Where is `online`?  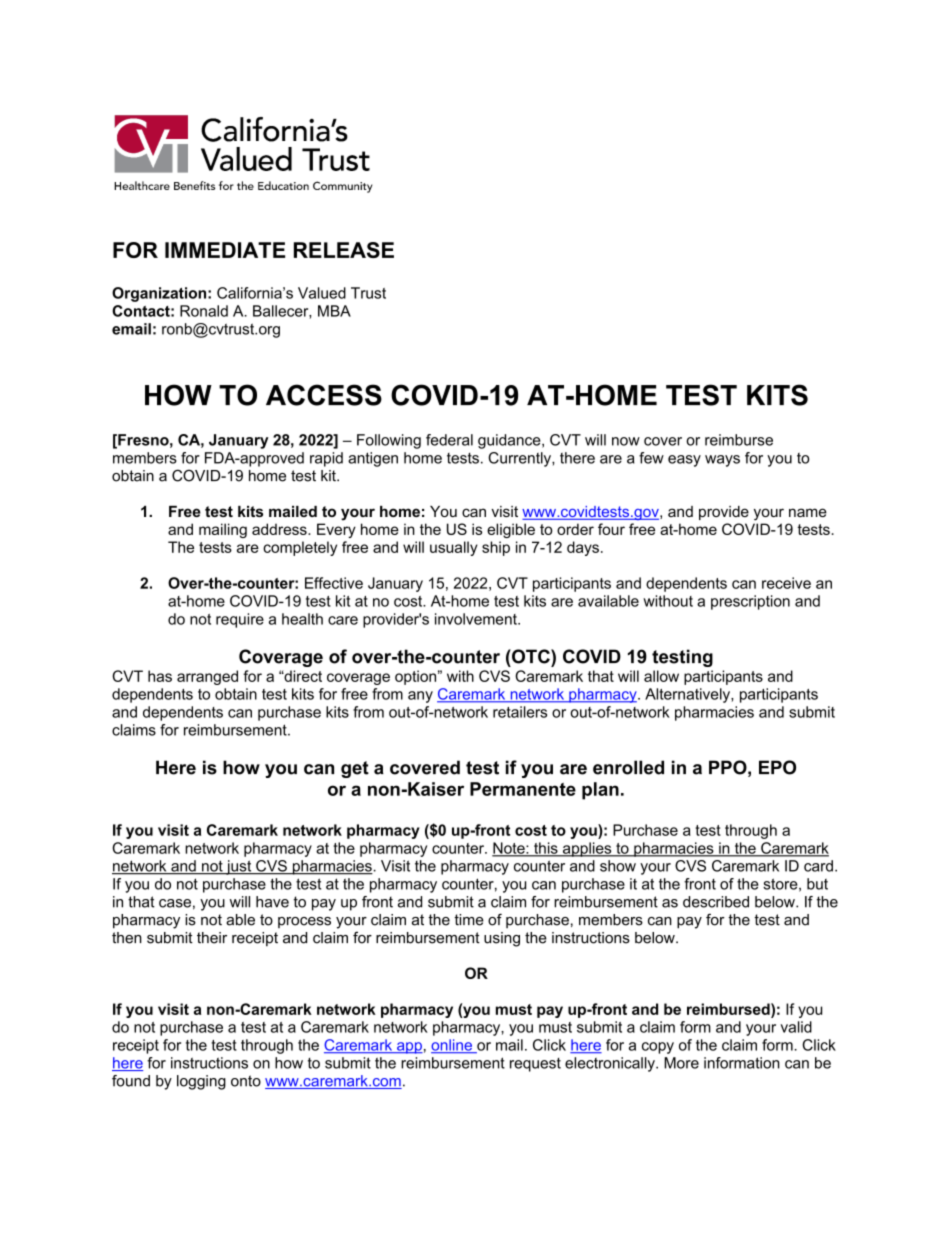 online is located at coordinates (452, 1046).
